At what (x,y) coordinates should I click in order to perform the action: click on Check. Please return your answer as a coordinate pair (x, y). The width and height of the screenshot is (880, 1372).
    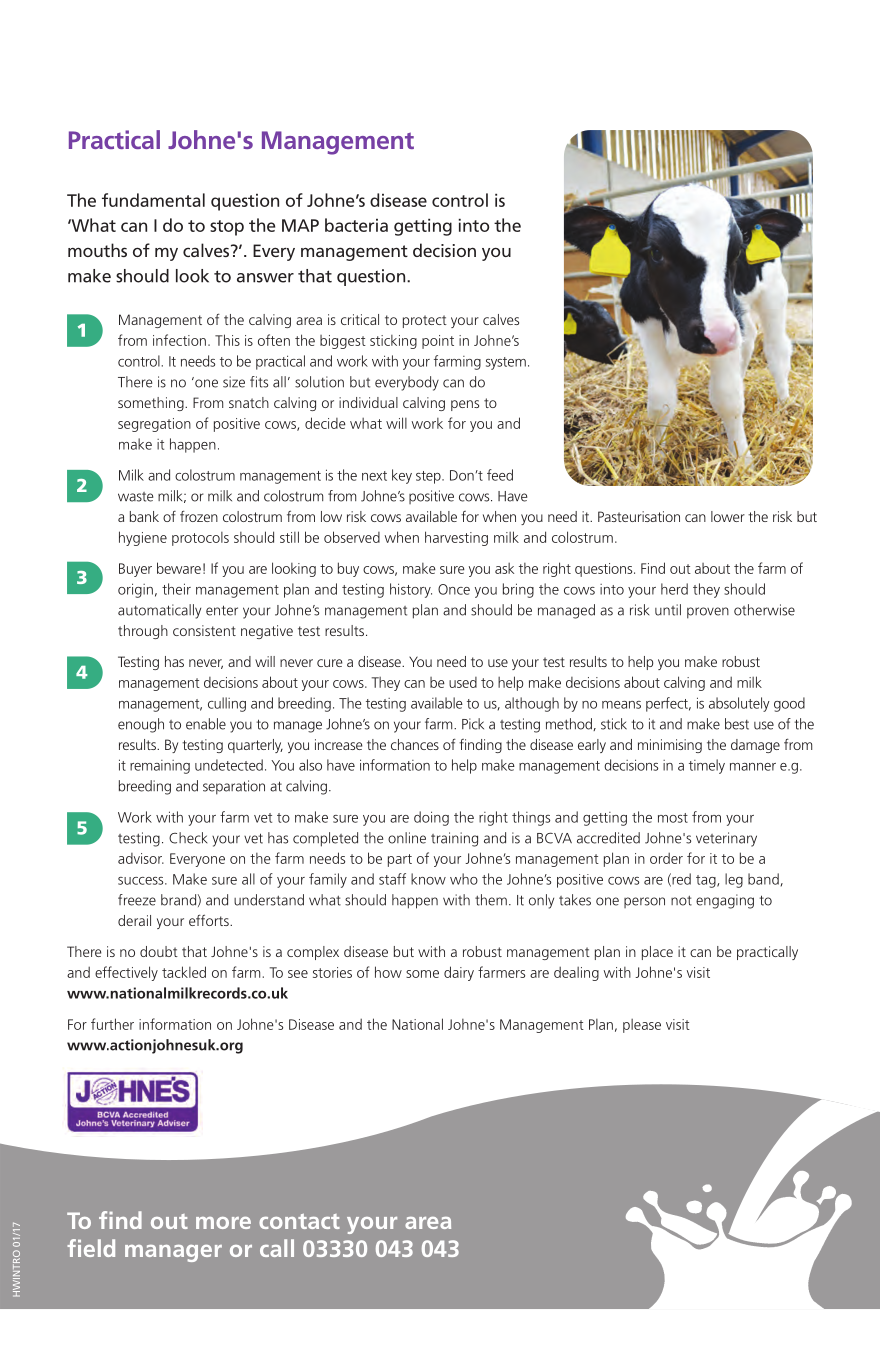
    Looking at the image, I should click on (188, 838).
